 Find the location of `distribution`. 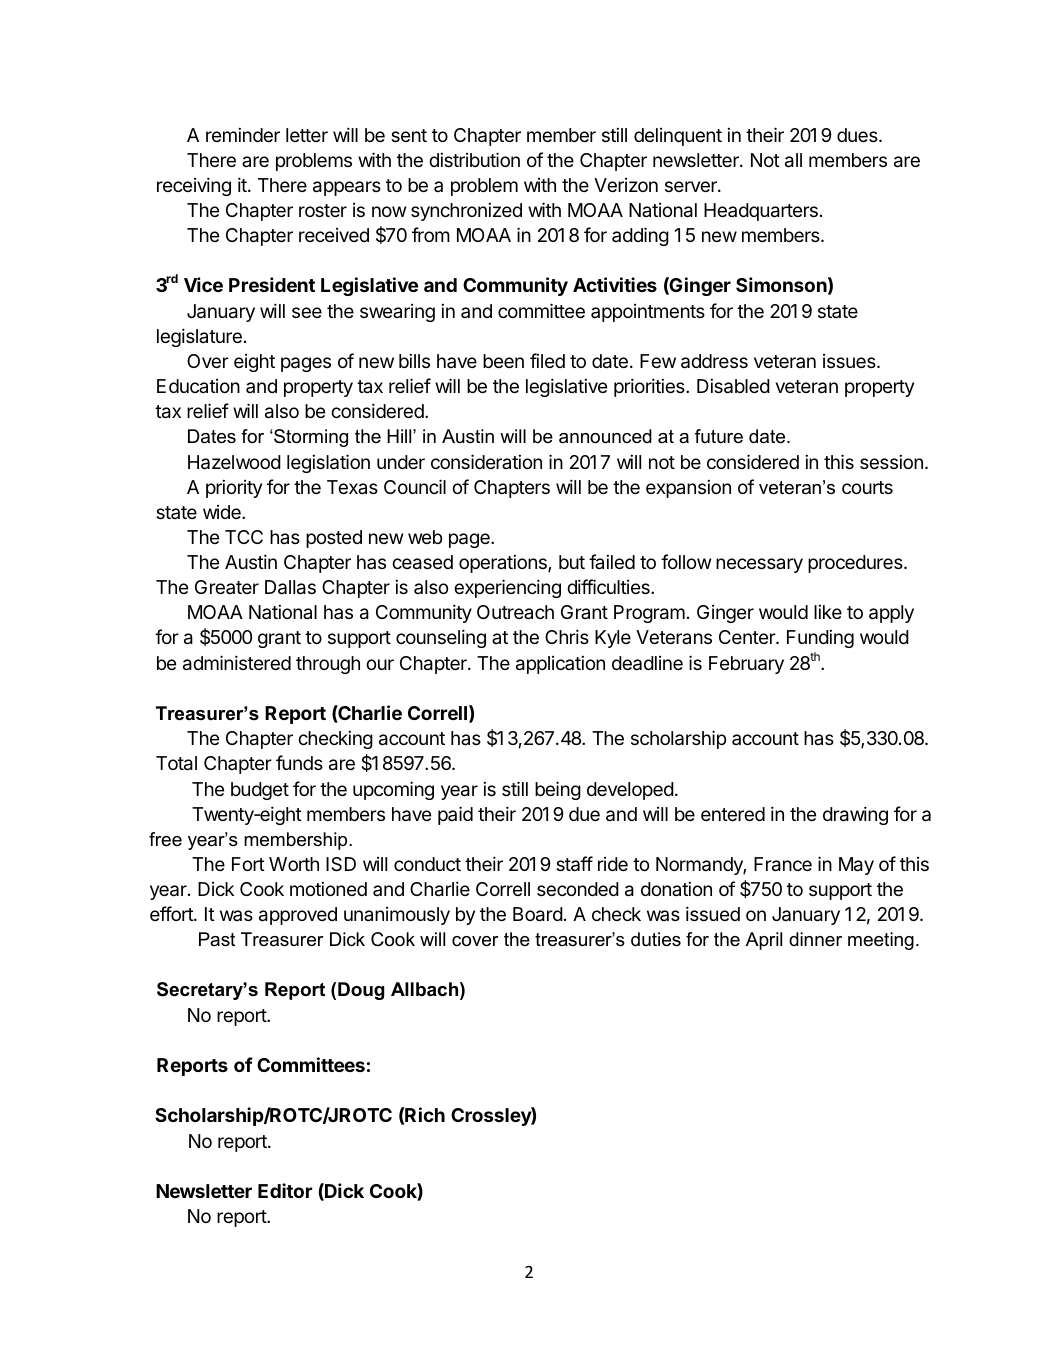

distribution is located at coordinates (474, 159).
